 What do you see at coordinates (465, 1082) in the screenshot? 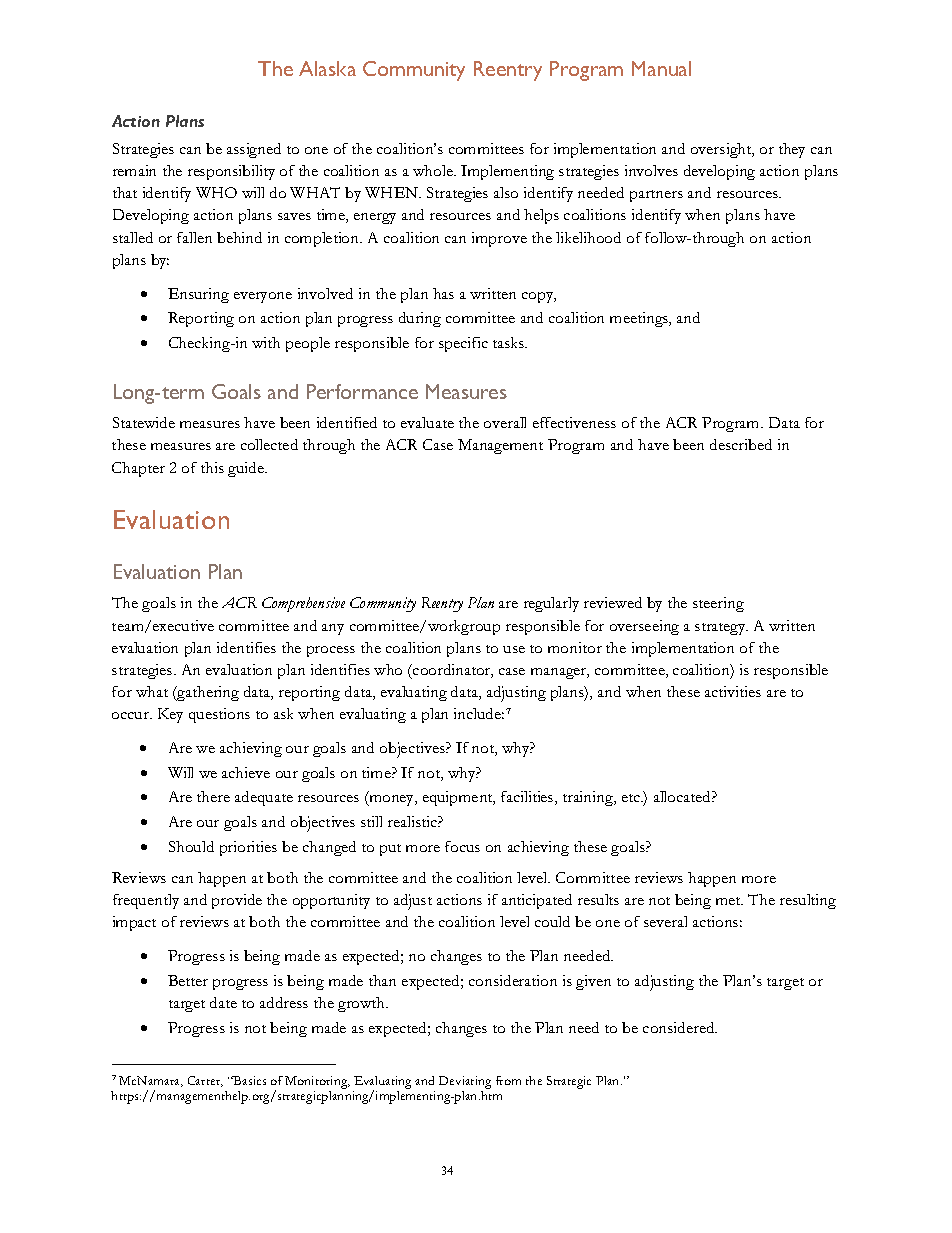
I see `Deviating` at bounding box center [465, 1082].
